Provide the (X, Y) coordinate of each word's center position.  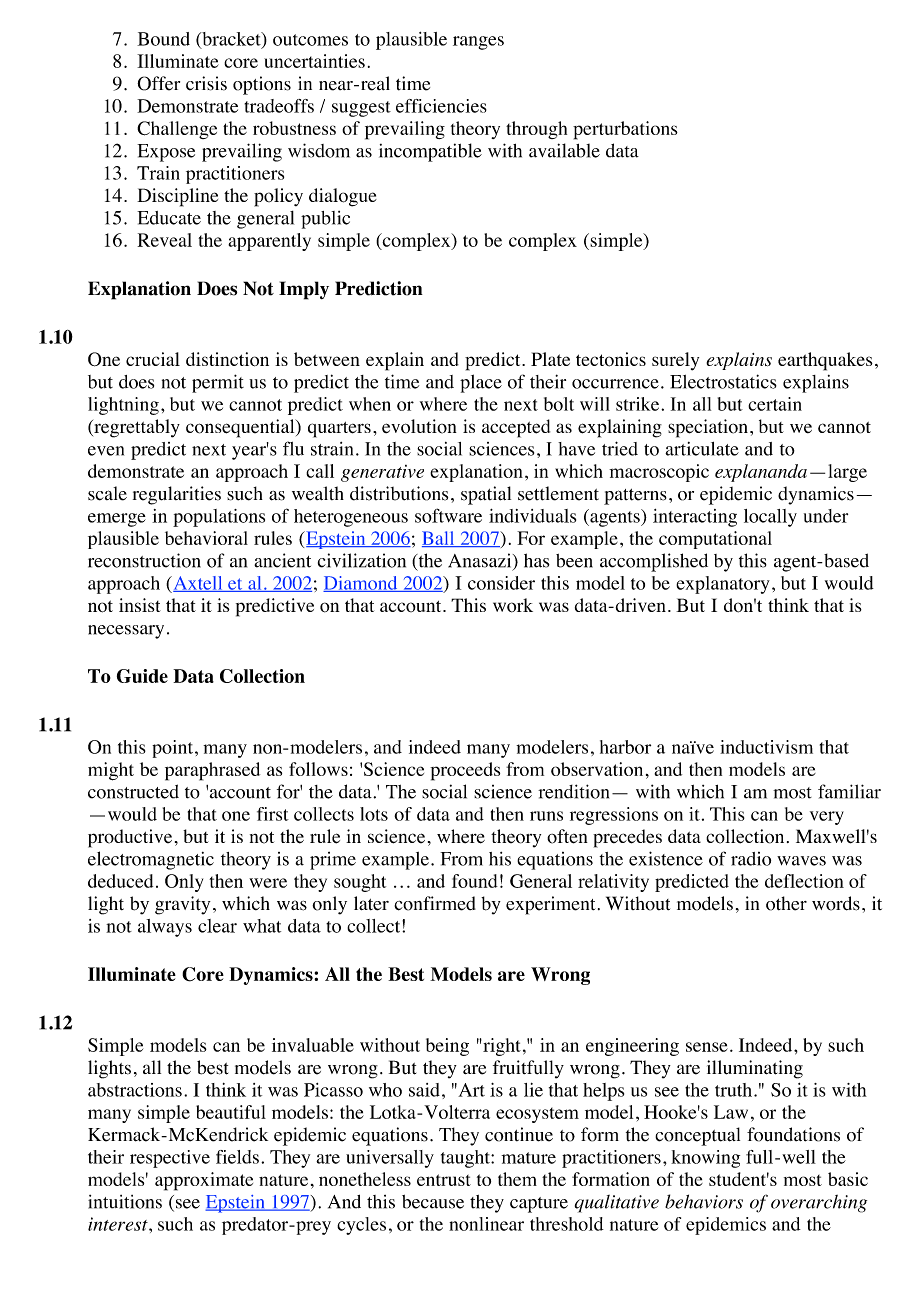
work (513, 605)
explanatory (723, 585)
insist (140, 605)
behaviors (704, 1201)
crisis (206, 83)
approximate (204, 1181)
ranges (478, 43)
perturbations (625, 130)
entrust (444, 1180)
